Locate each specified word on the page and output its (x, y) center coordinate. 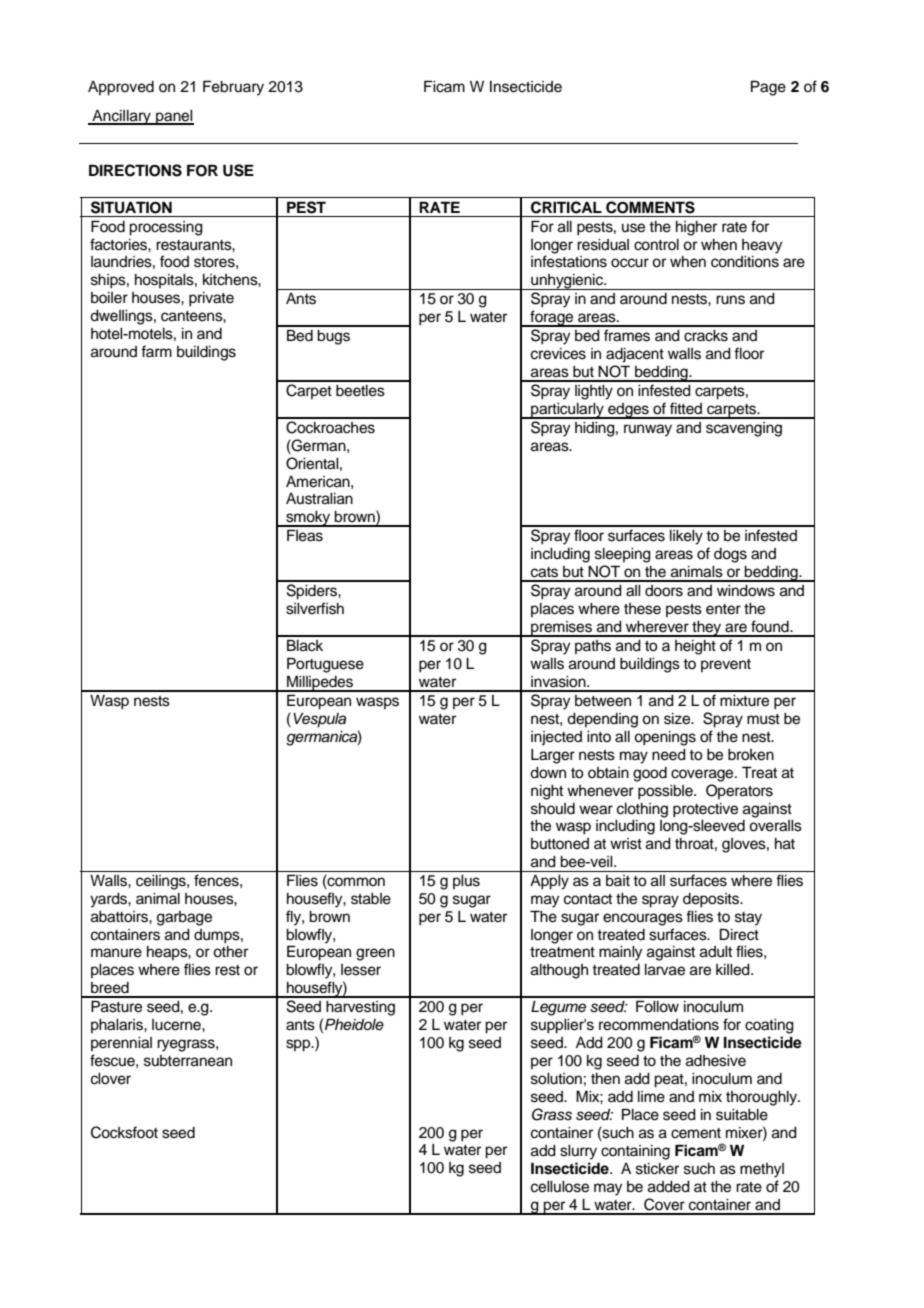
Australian (319, 499)
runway (648, 430)
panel (174, 117)
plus (466, 882)
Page (768, 88)
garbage (184, 918)
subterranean (188, 1061)
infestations (569, 261)
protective (705, 810)
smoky (308, 519)
